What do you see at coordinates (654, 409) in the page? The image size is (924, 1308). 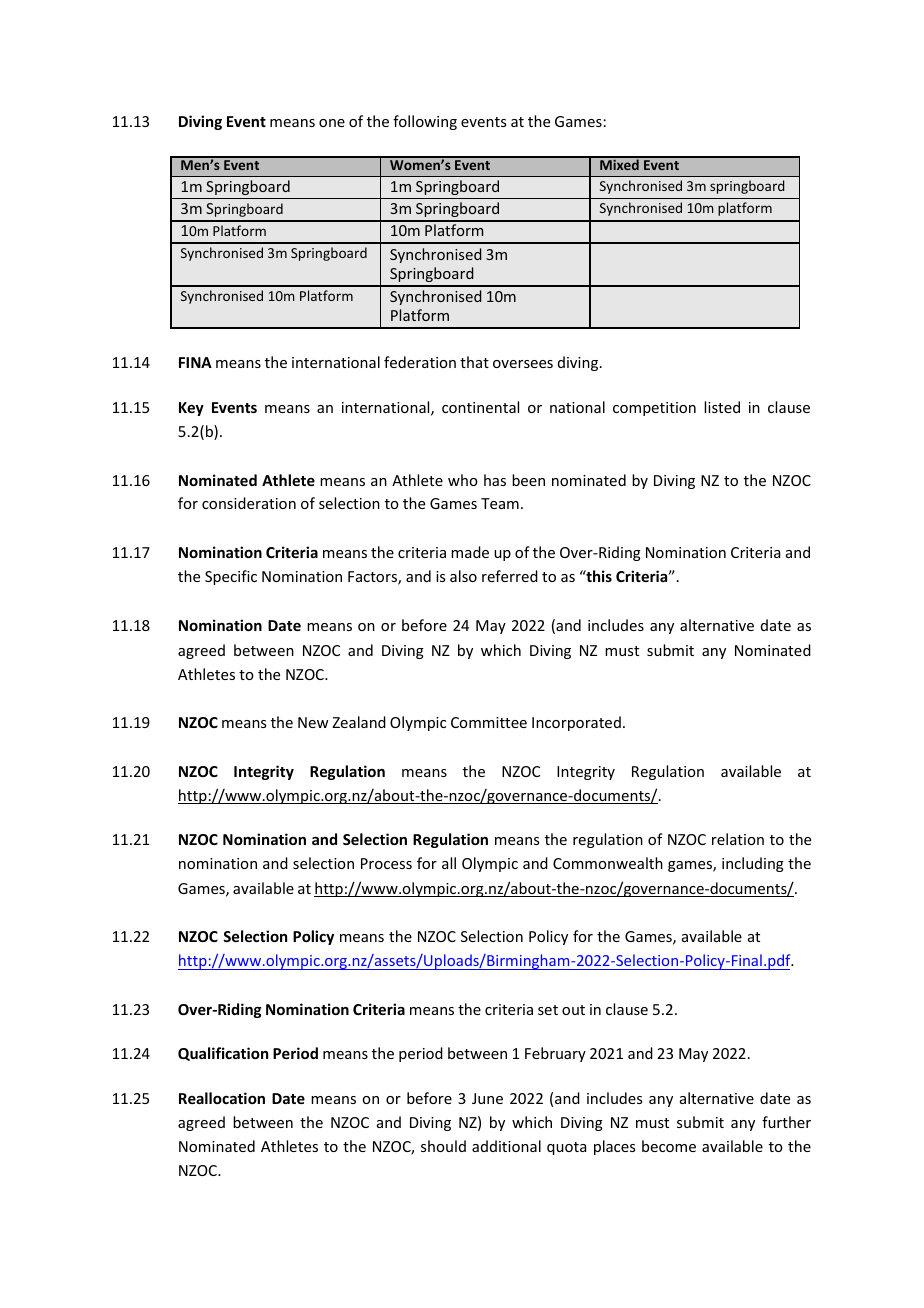 I see `competition` at bounding box center [654, 409].
